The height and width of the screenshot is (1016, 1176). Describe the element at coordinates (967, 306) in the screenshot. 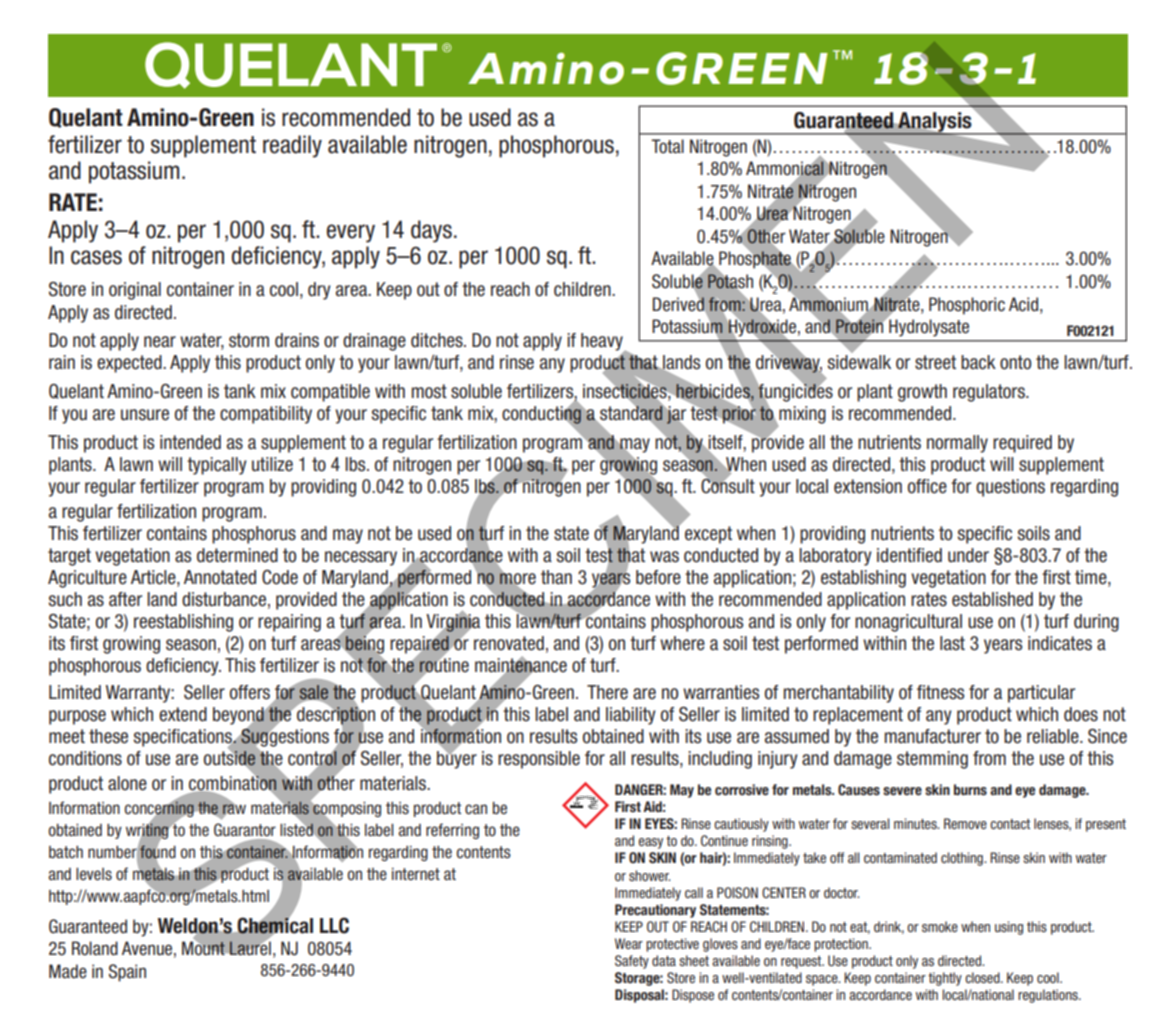

I see `Phosphoric` at that location.
